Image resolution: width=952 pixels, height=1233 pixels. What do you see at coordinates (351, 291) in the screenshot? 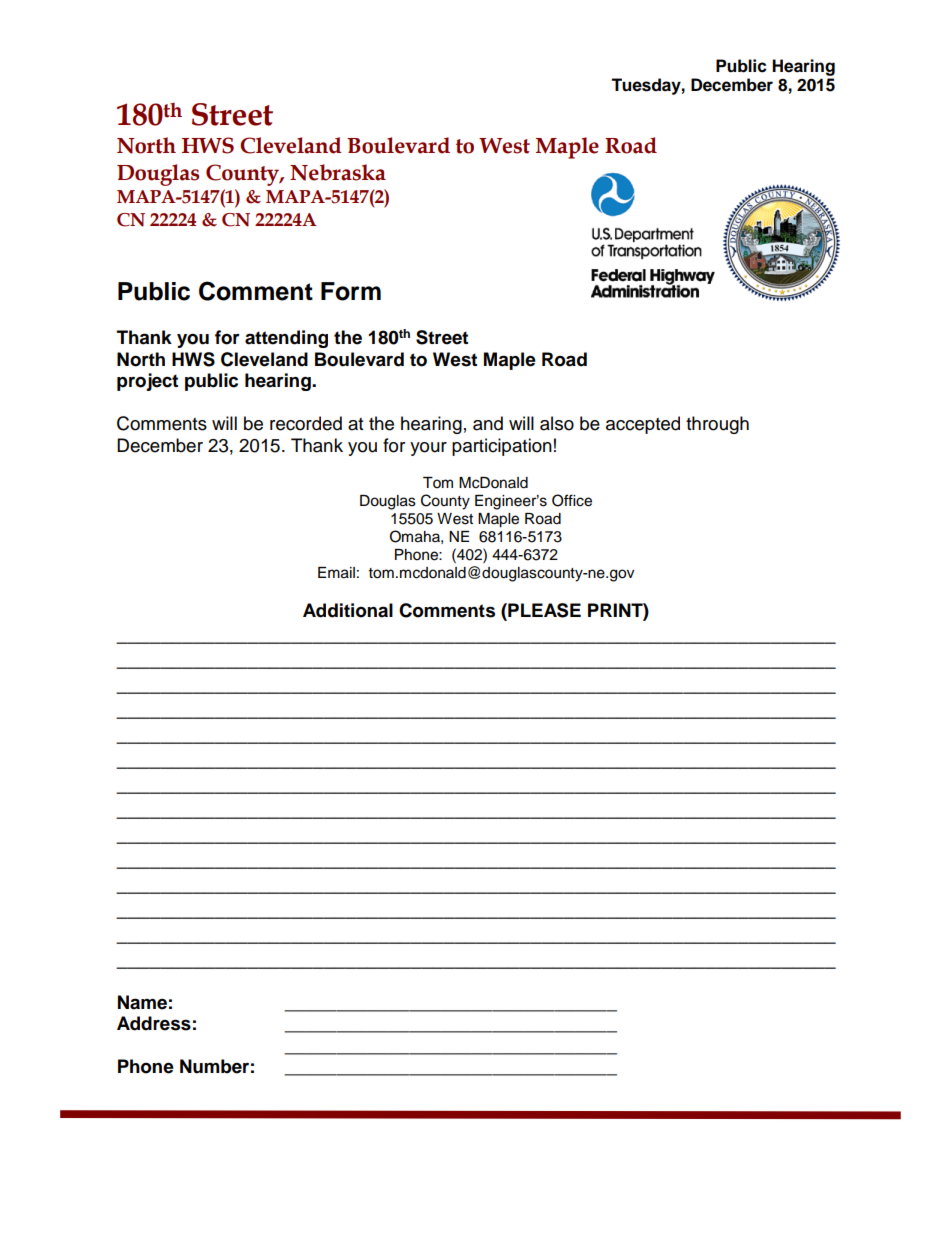
I see `Form` at bounding box center [351, 291].
